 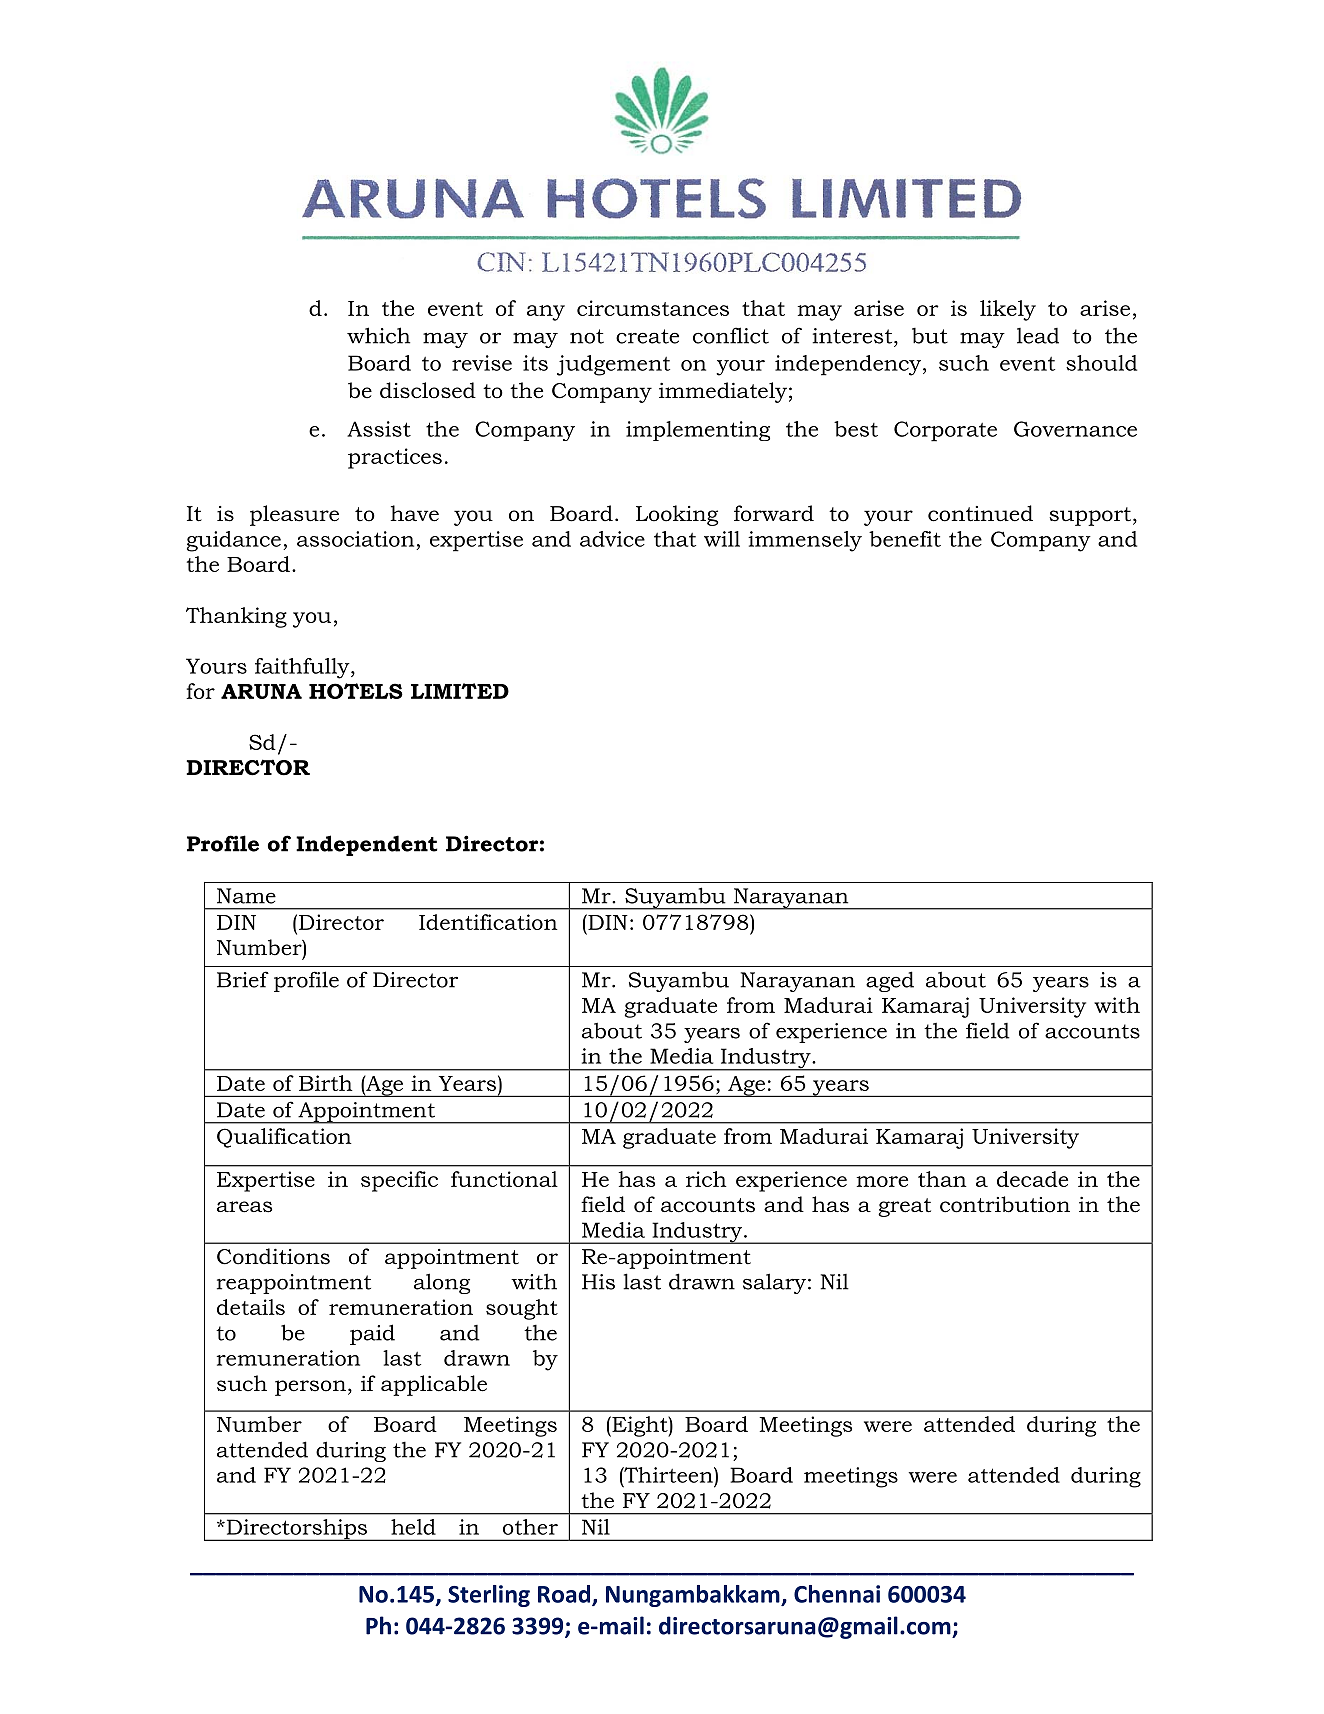 I want to click on which, so click(x=378, y=335).
